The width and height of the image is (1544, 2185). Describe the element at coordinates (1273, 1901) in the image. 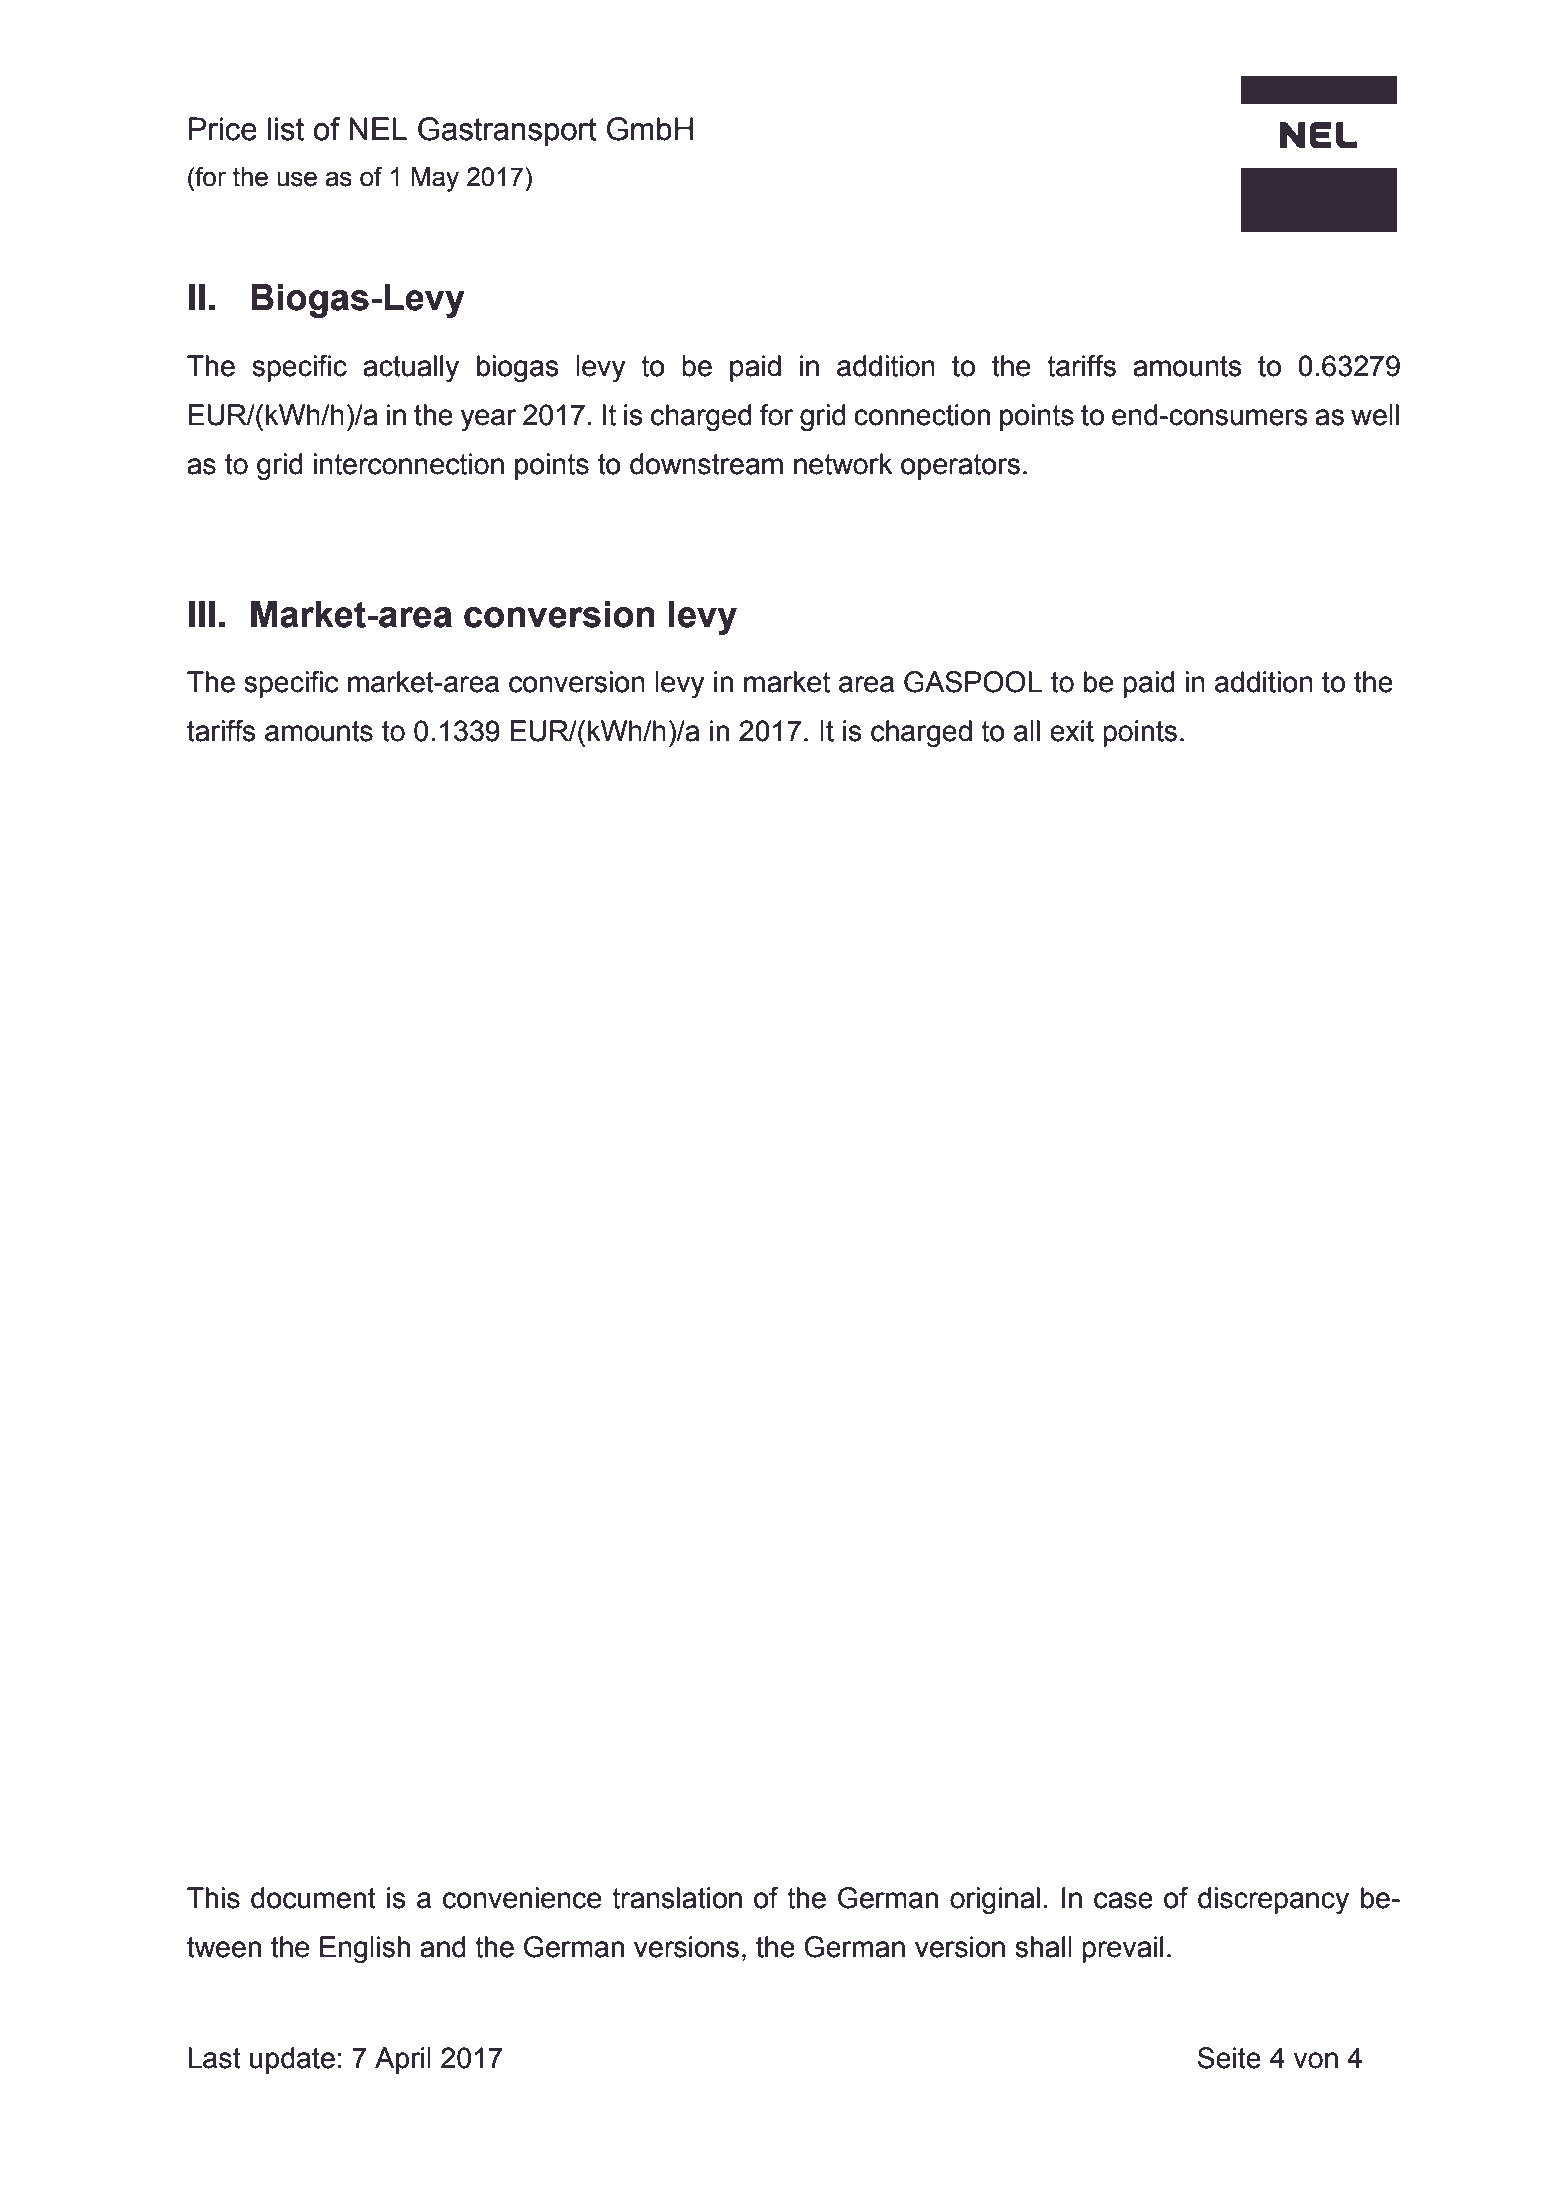

I see `discrepancy` at that location.
